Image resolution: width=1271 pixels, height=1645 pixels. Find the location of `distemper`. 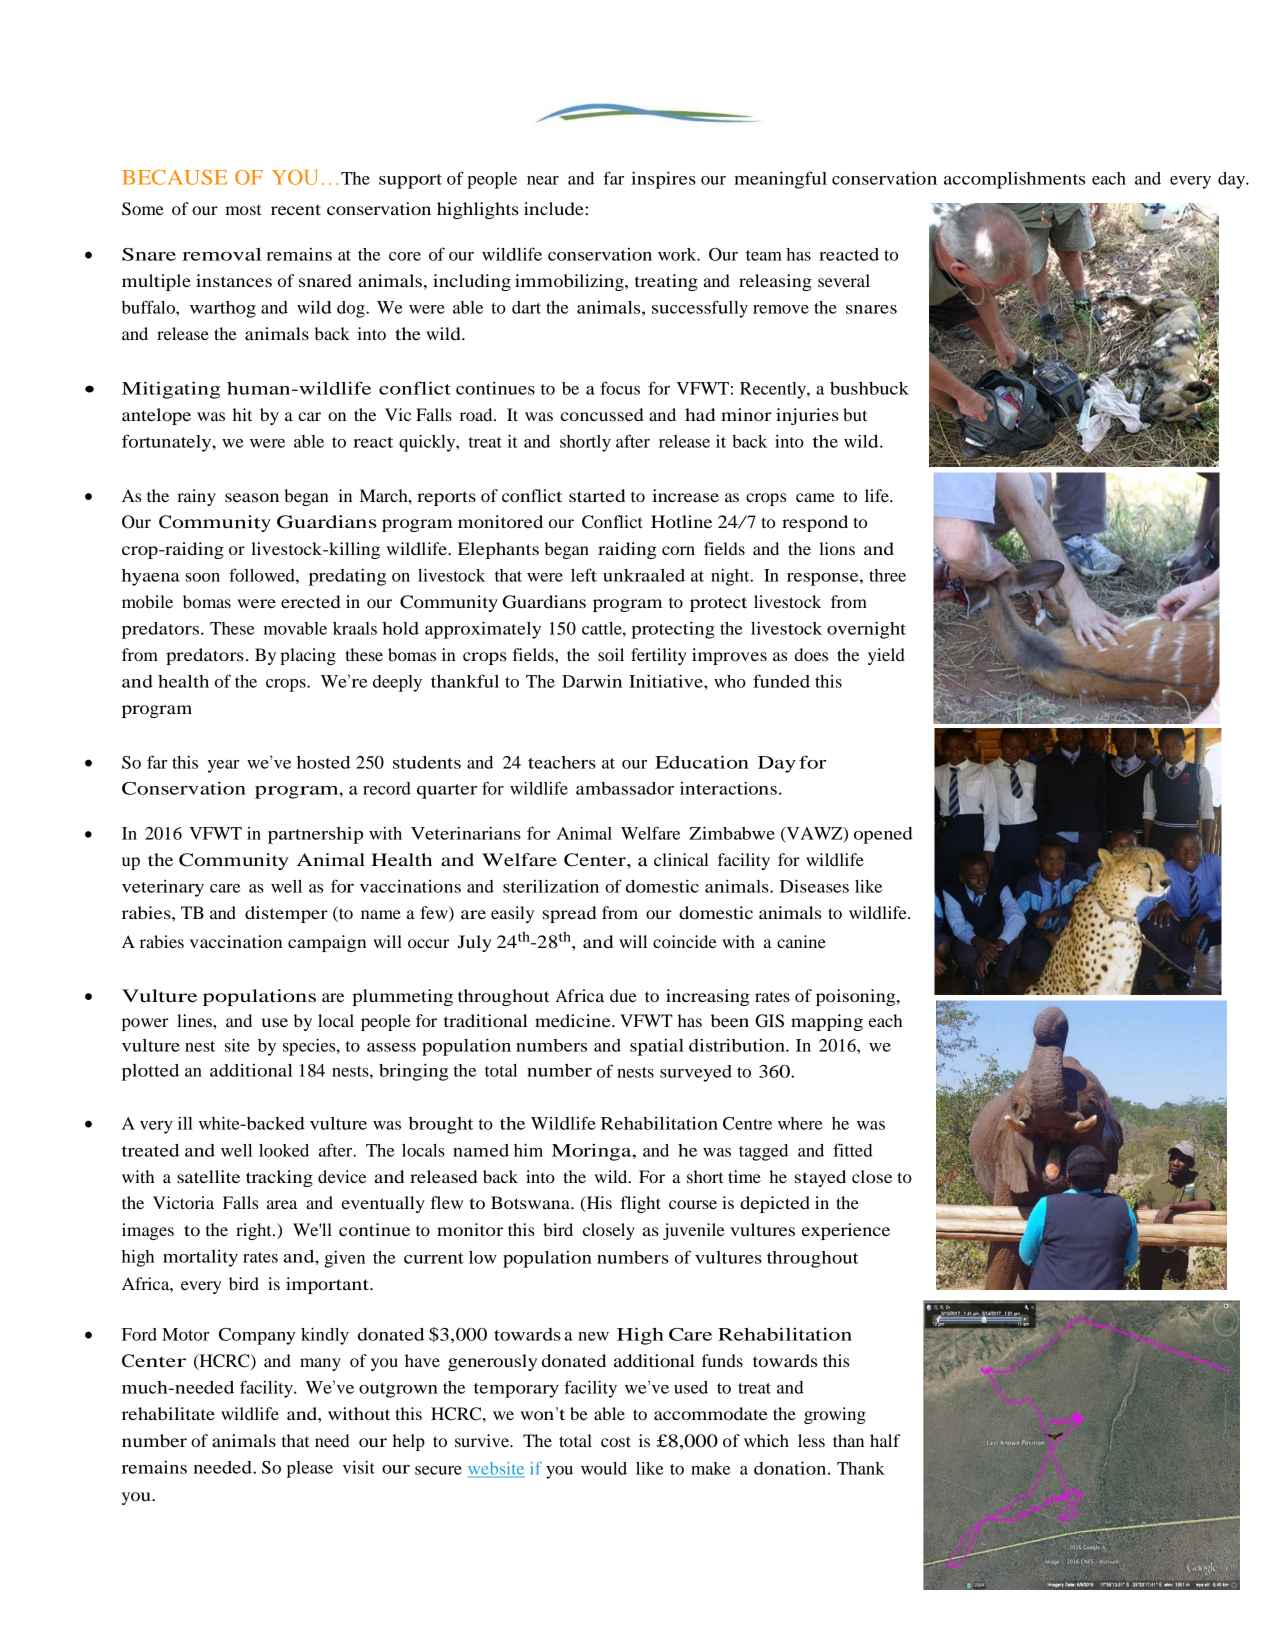

distemper is located at coordinates (286, 914).
